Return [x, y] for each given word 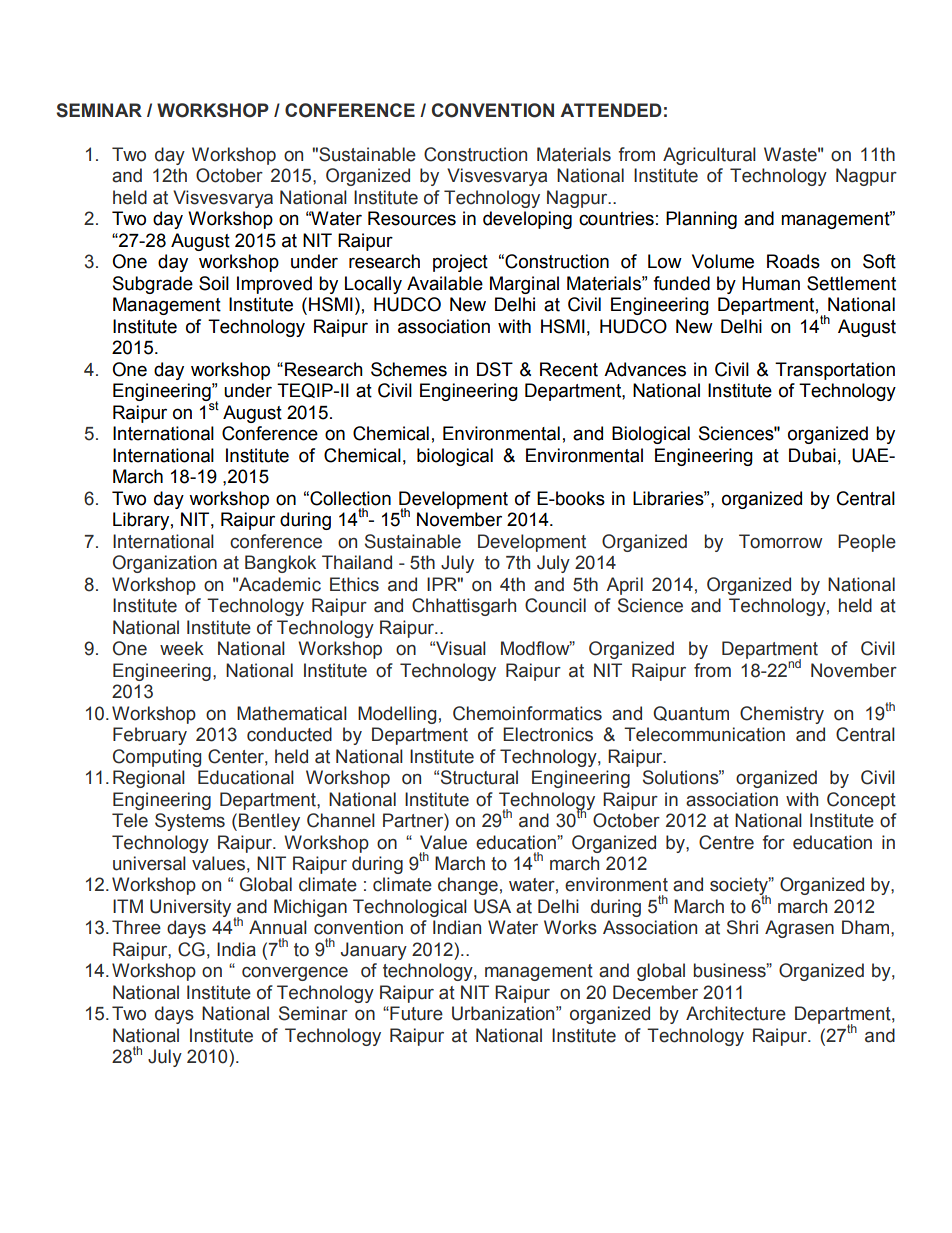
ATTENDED [611, 110]
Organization [165, 564]
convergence [295, 974]
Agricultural [709, 156]
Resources [412, 218]
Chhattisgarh [464, 607]
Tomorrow [781, 541]
